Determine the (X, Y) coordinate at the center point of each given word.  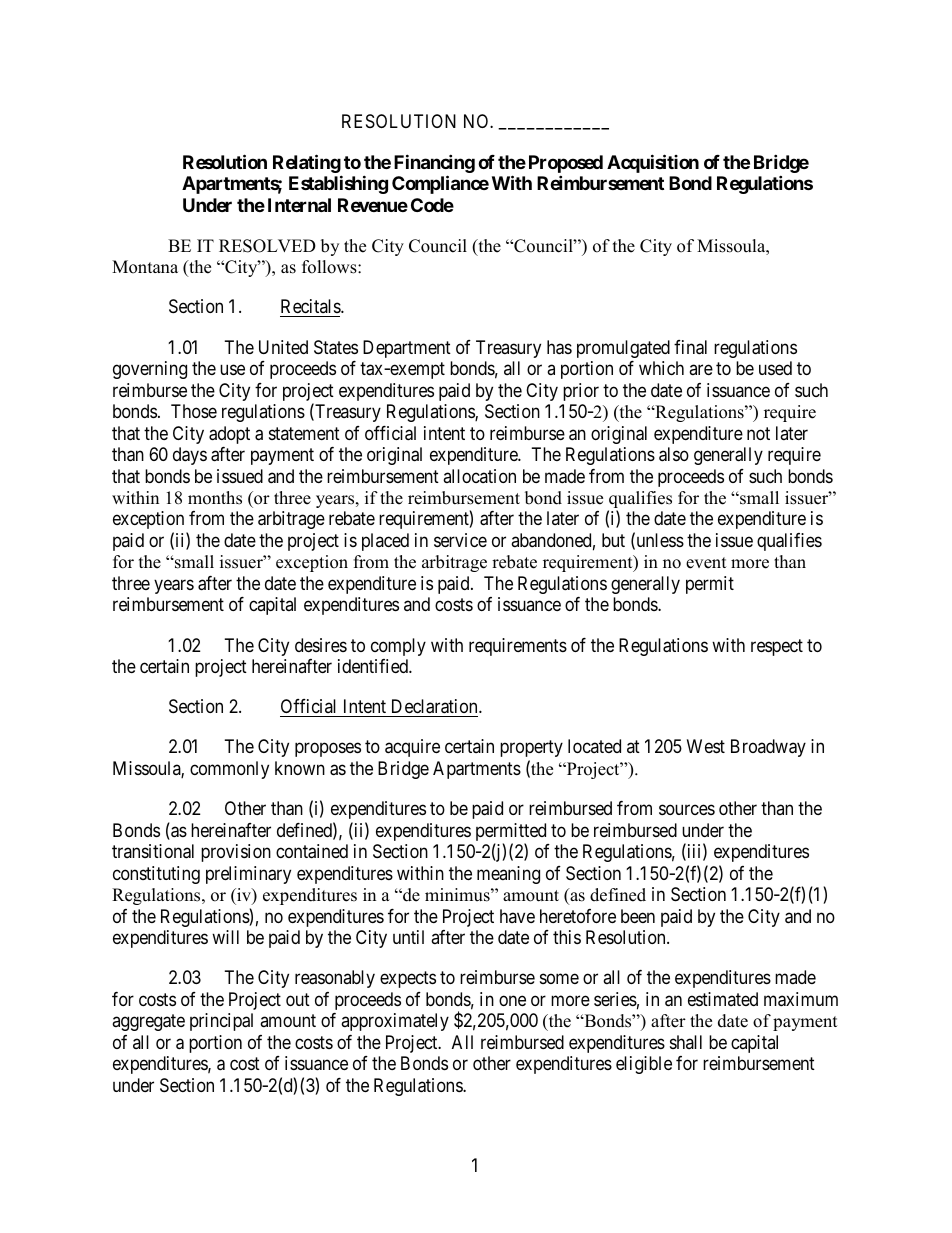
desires (321, 645)
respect (777, 647)
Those (194, 411)
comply (398, 647)
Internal (299, 205)
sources (687, 810)
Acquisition (653, 163)
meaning (508, 875)
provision (236, 853)
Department (407, 349)
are (701, 369)
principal (221, 1022)
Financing (434, 165)
